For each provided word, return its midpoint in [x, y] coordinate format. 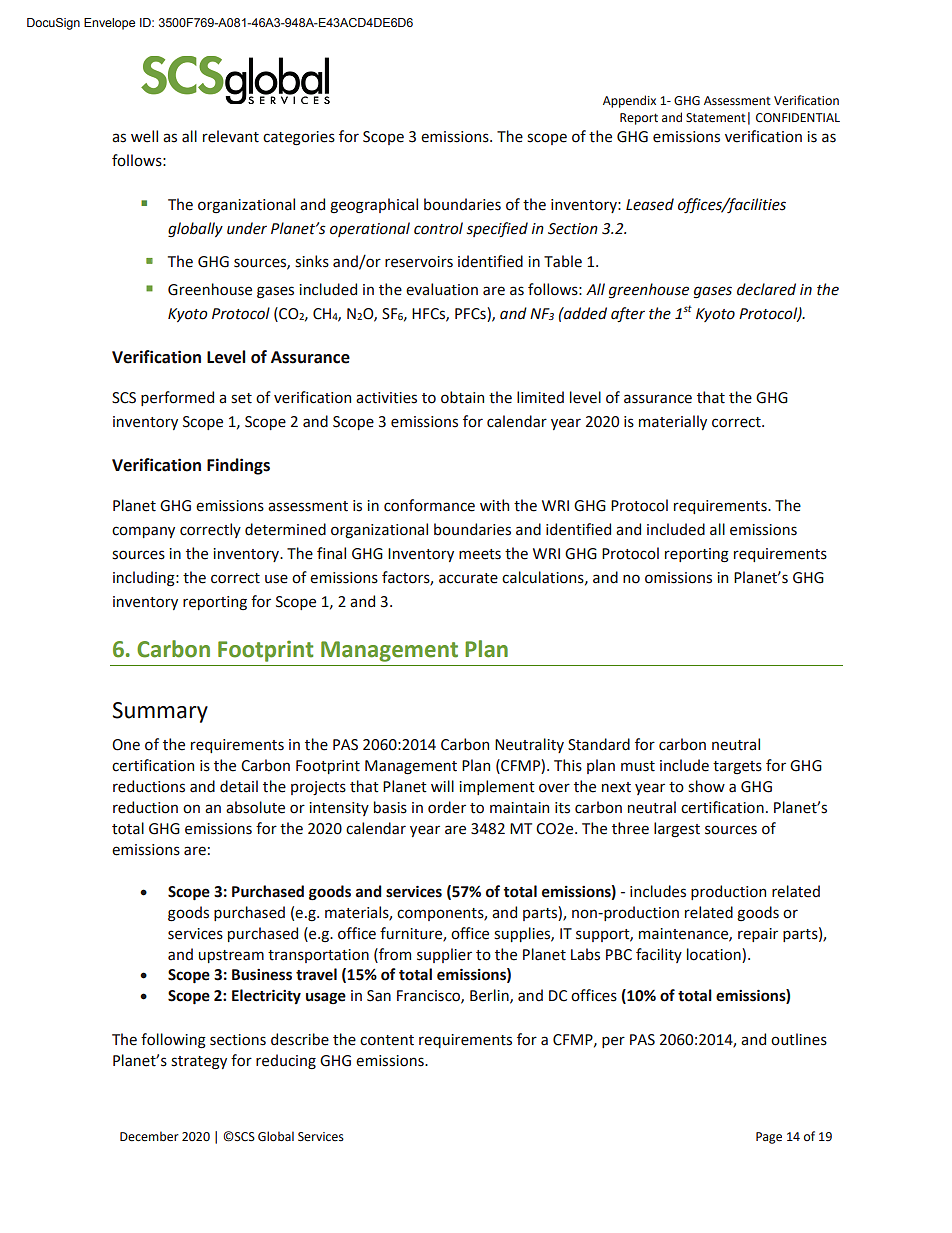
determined [285, 529]
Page [769, 1138]
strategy [199, 1063]
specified [497, 229]
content [387, 1040]
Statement [716, 118]
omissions [678, 578]
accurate [468, 578]
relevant [231, 136]
